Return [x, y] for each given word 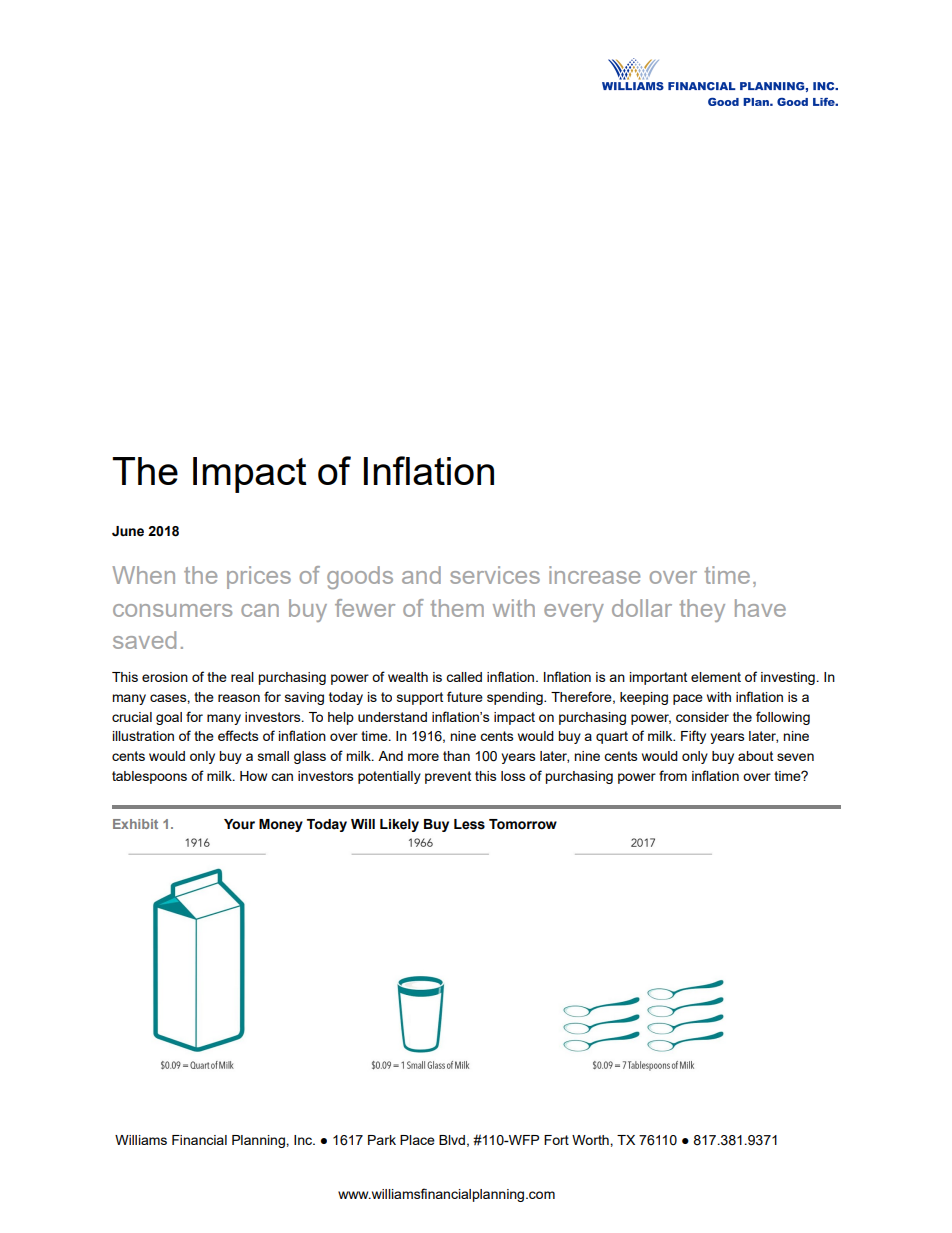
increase [594, 575]
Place [417, 1140]
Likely [399, 825]
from [673, 775]
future [465, 696]
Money [281, 825]
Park [382, 1140]
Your [239, 824]
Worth [591, 1140]
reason [239, 698]
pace [688, 699]
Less [469, 824]
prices [259, 577]
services [495, 575]
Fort [556, 1140]
